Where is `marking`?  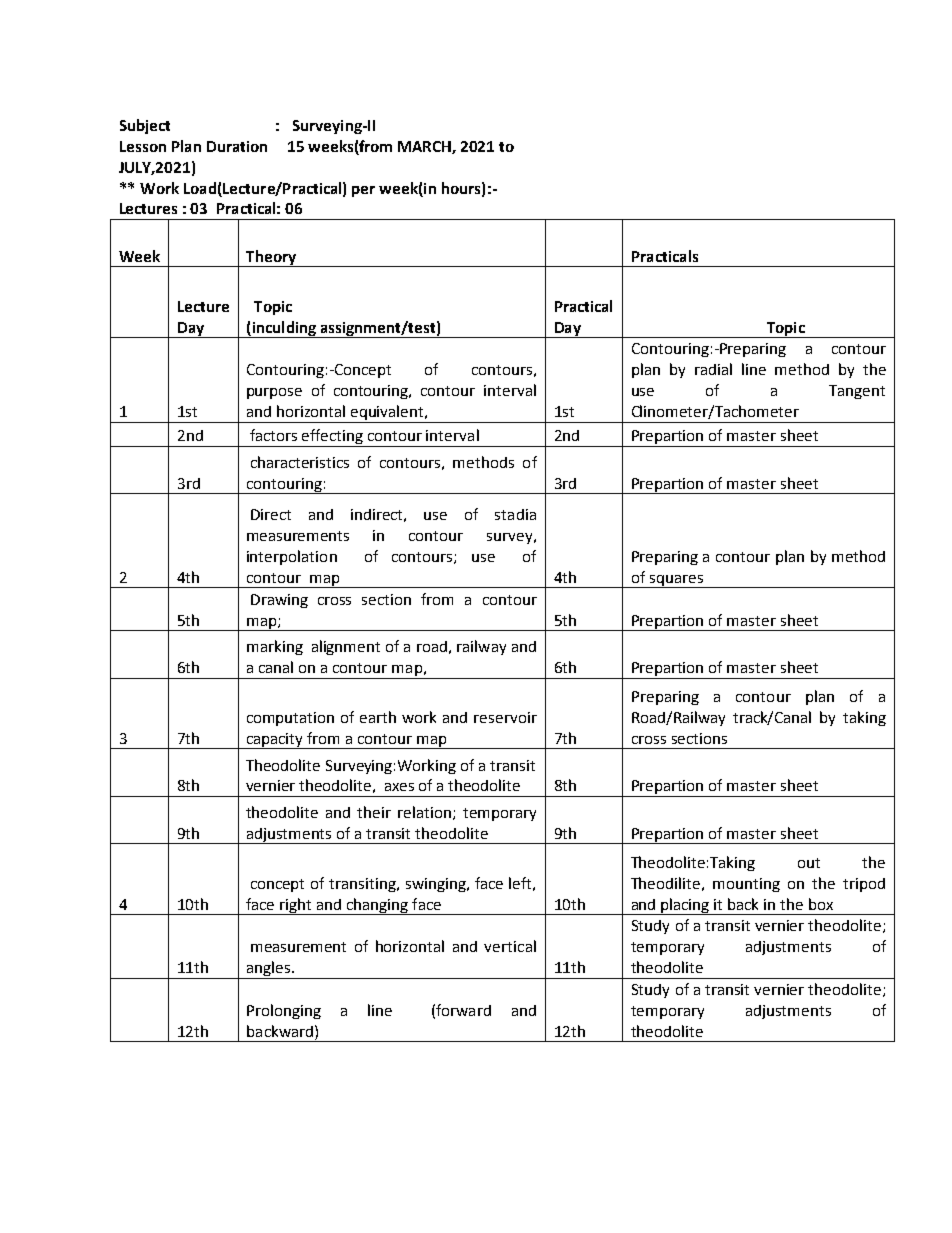
marking is located at coordinates (275, 647).
